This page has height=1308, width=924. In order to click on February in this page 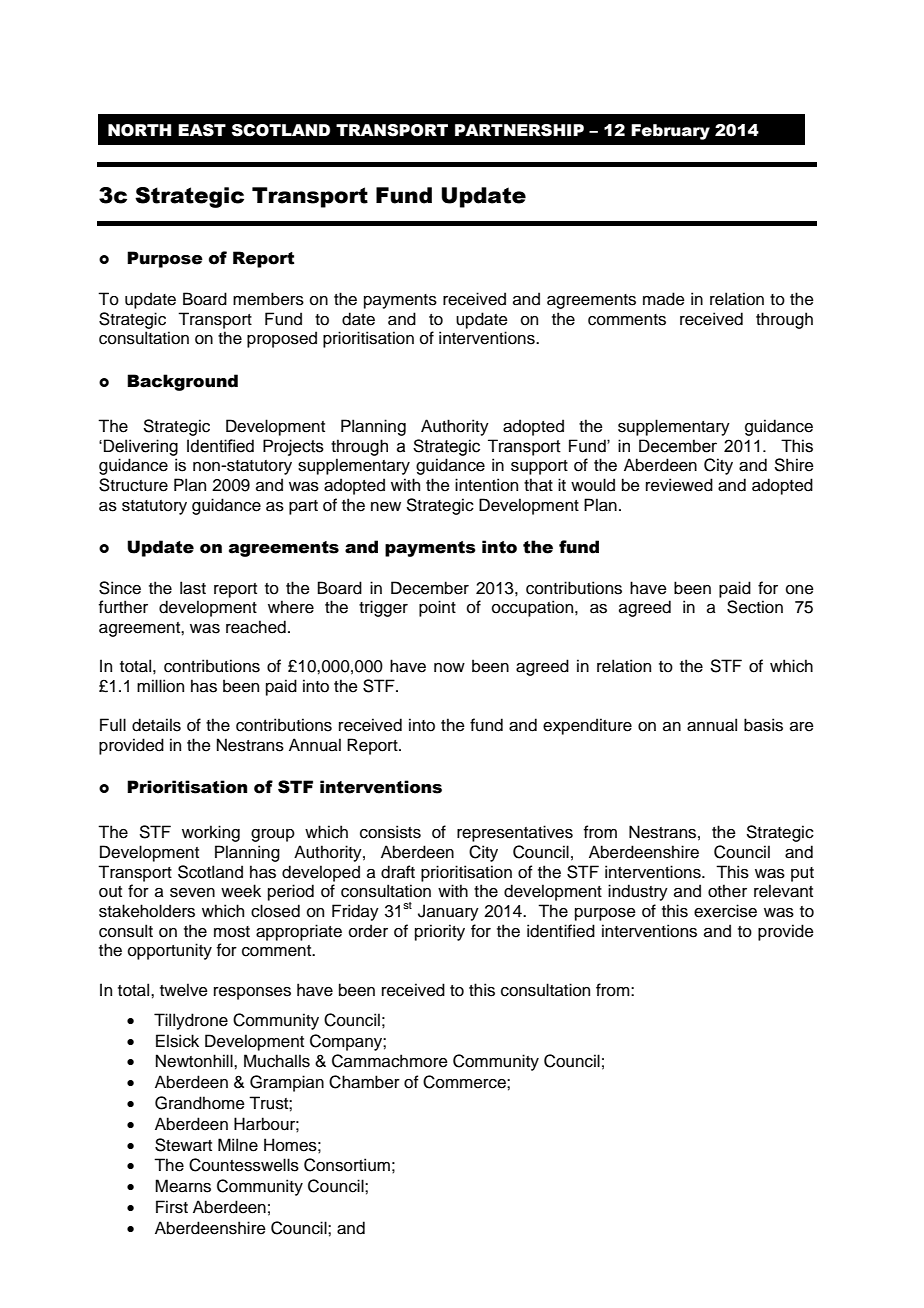, I will do `click(670, 132)`.
